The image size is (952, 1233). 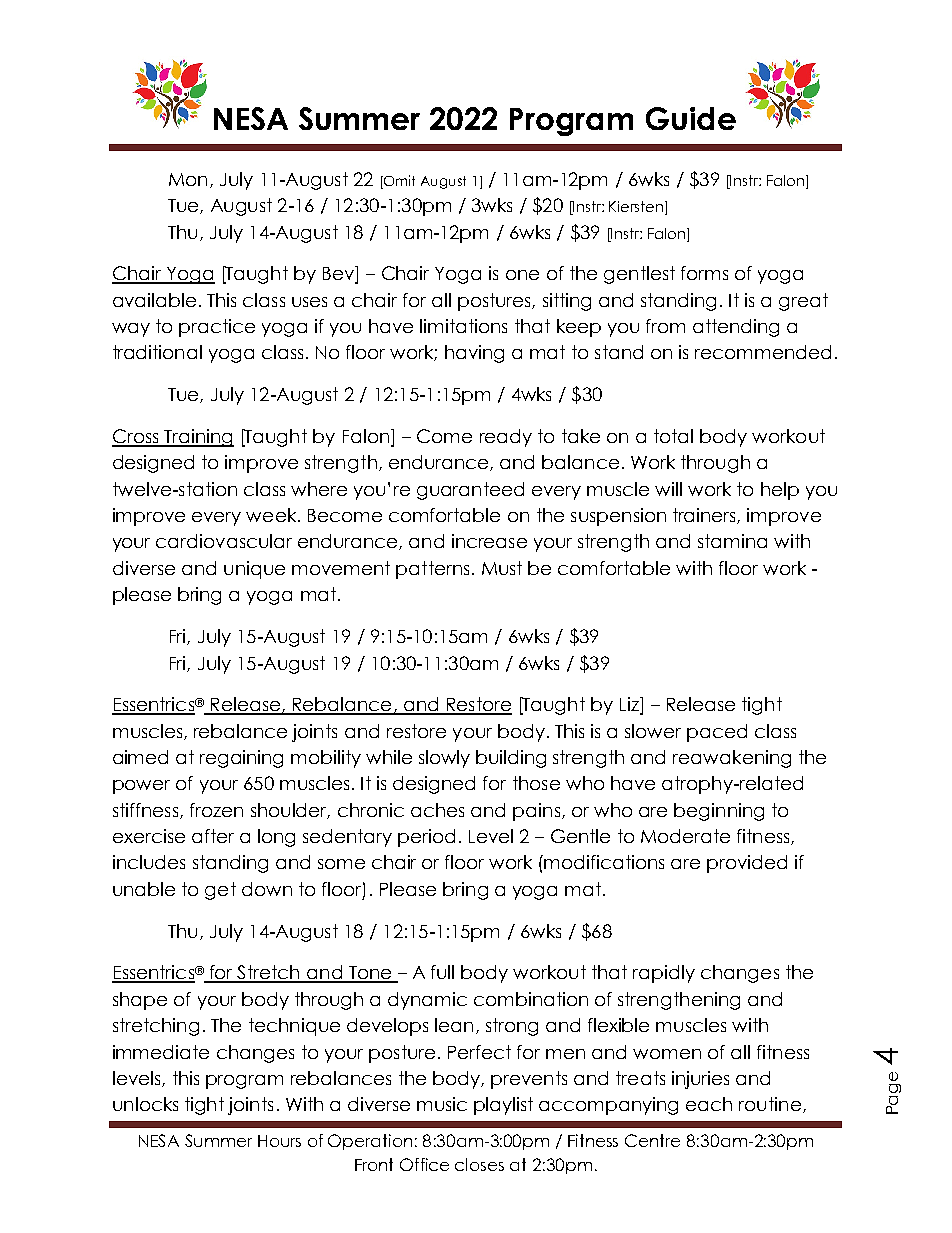 I want to click on paced, so click(x=717, y=733).
